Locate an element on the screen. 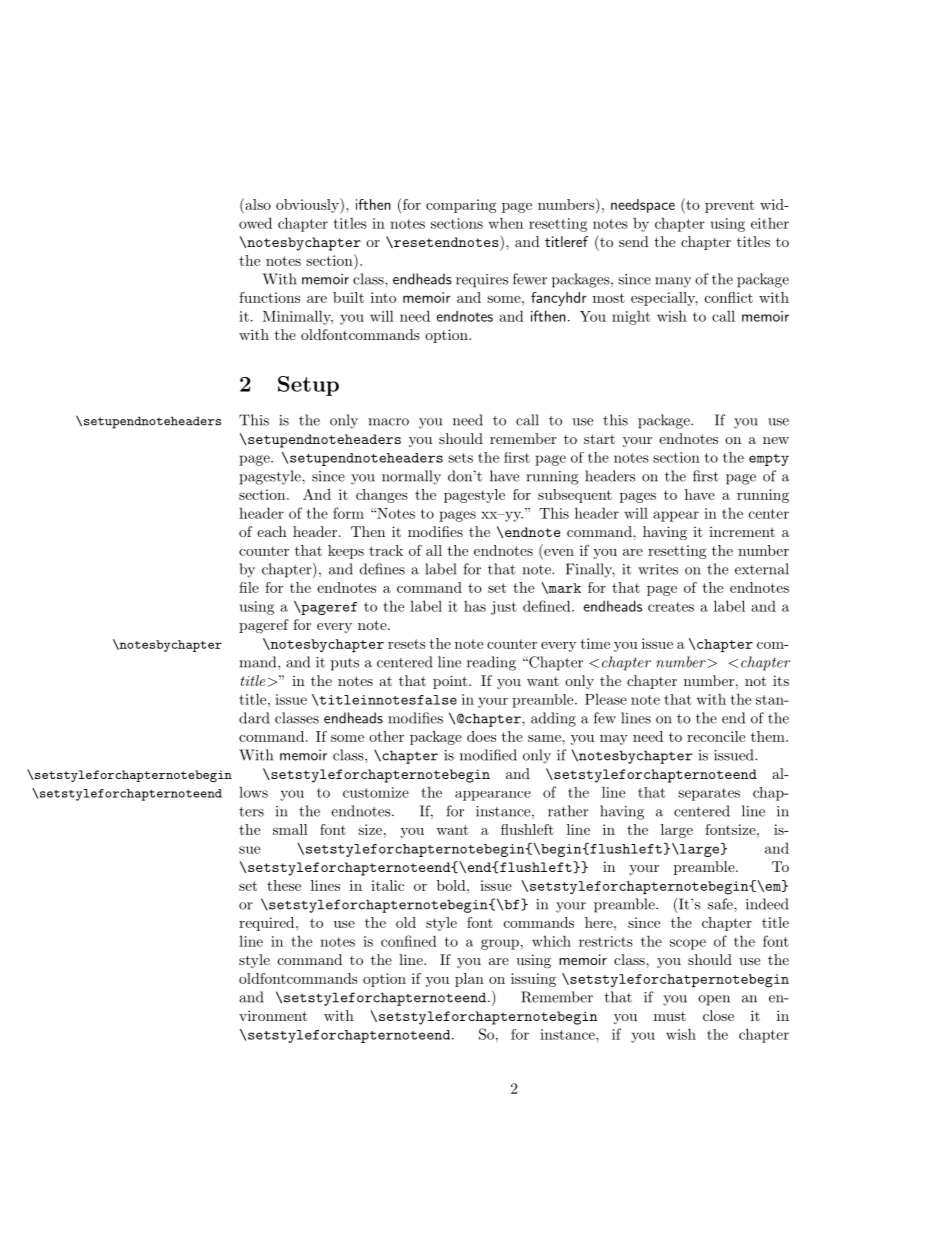 The height and width of the screenshot is (1233, 952). just is located at coordinates (504, 608).
